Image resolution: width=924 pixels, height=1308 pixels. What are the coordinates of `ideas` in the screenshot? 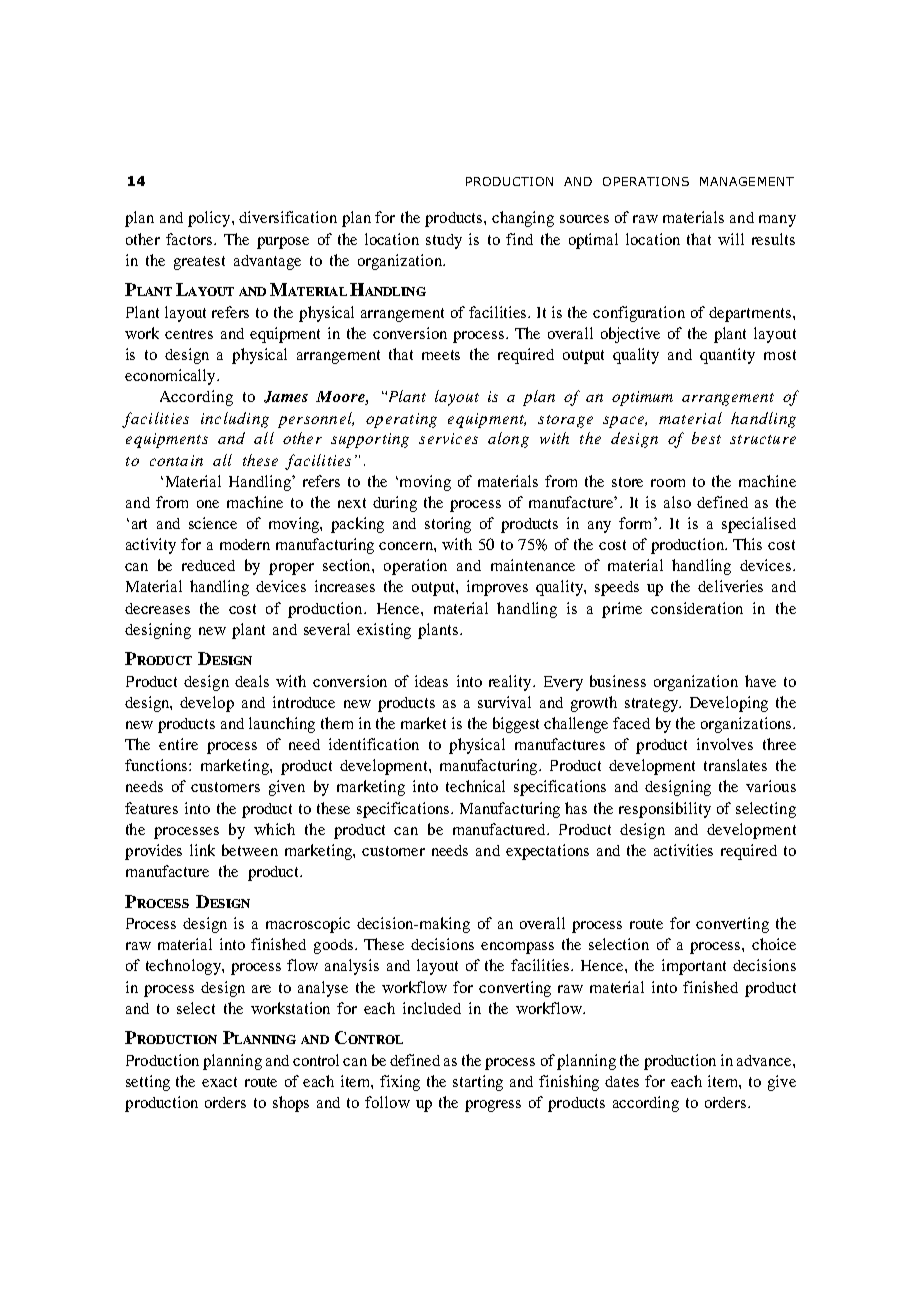 It's located at (431, 681).
